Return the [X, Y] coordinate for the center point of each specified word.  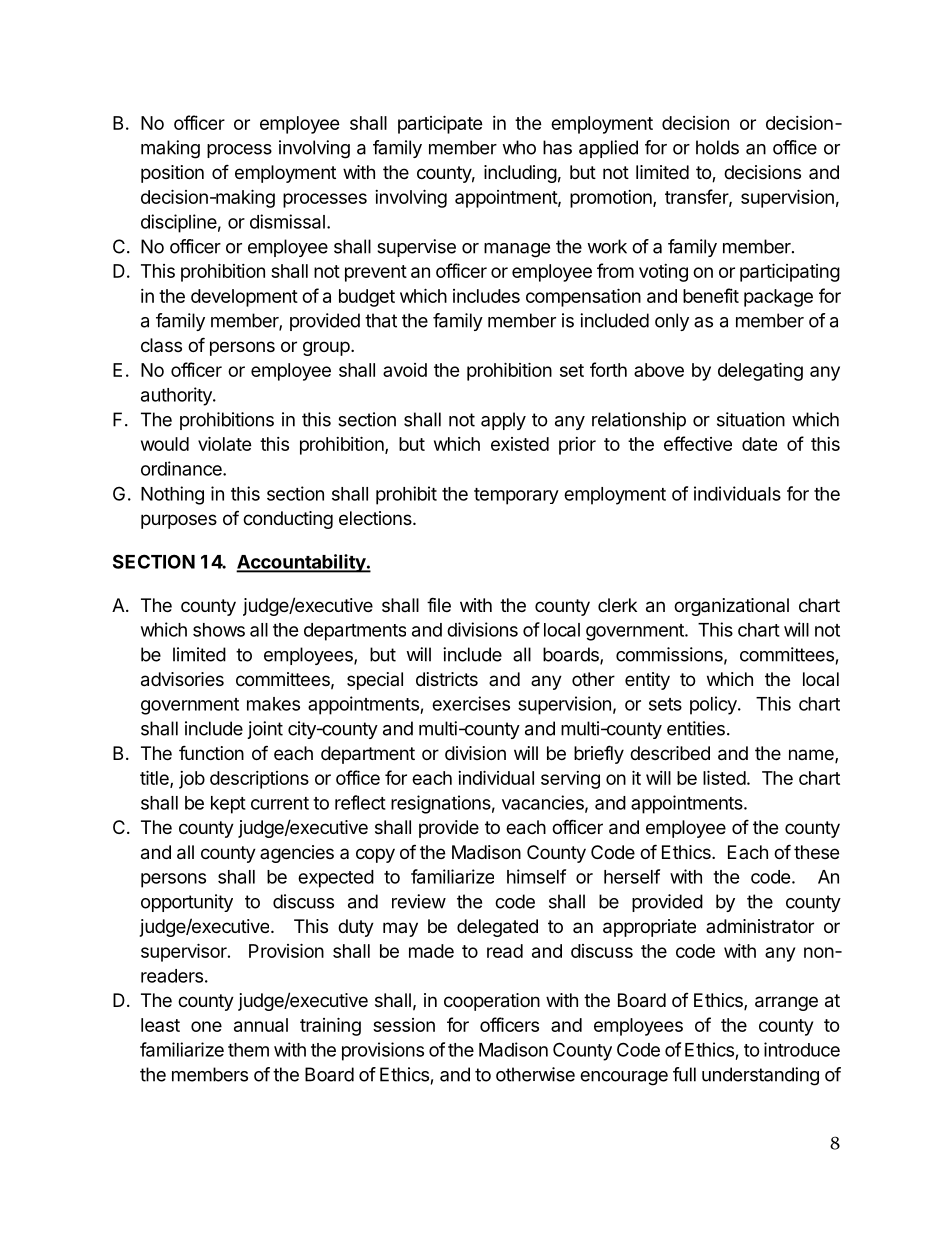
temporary [516, 496]
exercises [471, 703]
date [759, 444]
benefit [711, 295]
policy [714, 705]
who [519, 147]
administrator [760, 926]
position [172, 174]
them [248, 1050]
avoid [405, 370]
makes [273, 704]
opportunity [187, 903]
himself [536, 876]
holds [717, 147]
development [244, 298]
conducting [288, 520]
